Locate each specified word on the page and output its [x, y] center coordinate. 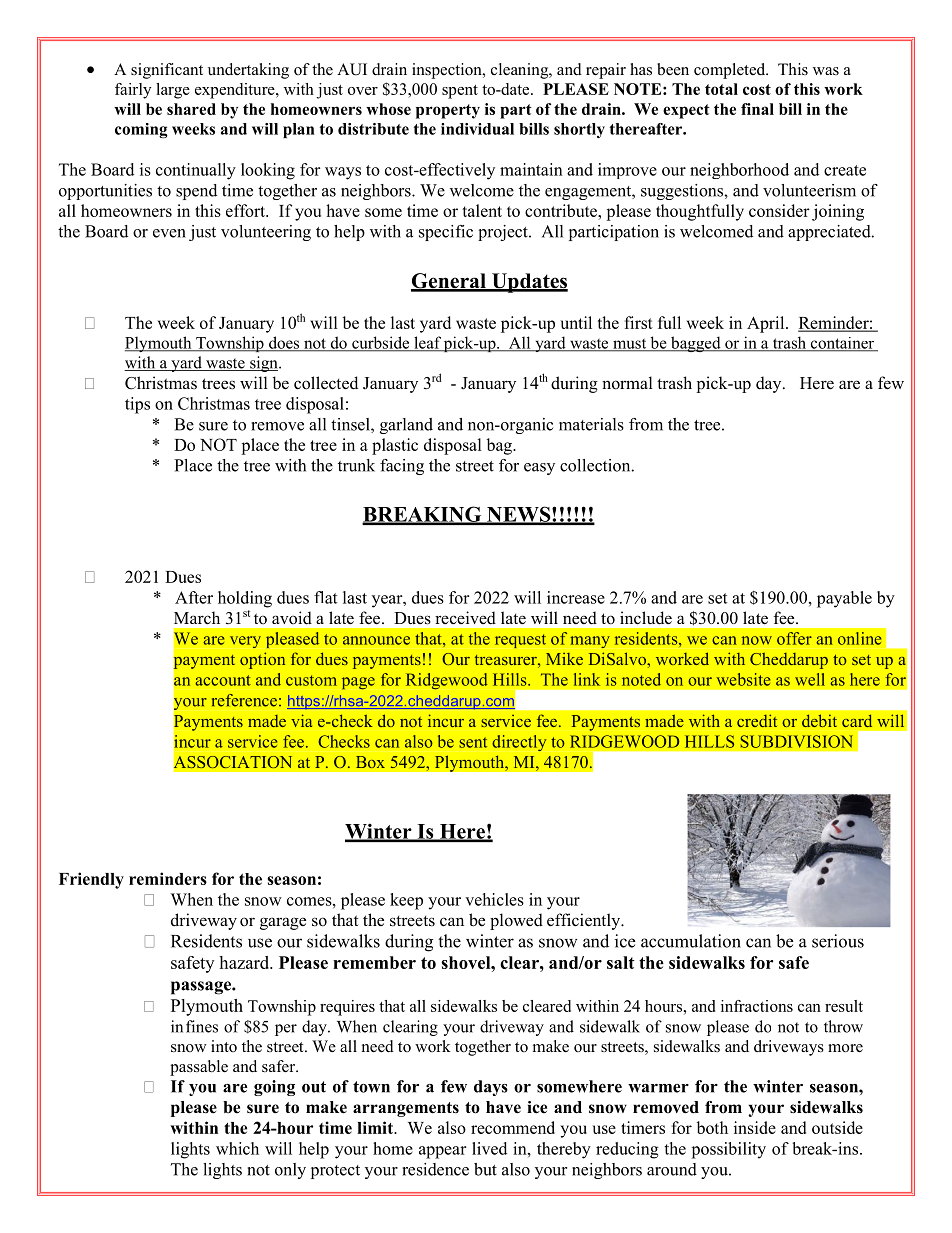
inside [755, 1127]
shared [191, 109]
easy [539, 469]
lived [489, 1148]
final [757, 109]
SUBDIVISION [796, 741]
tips [137, 405]
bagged [696, 344]
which [237, 1148]
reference [244, 700]
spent [460, 92]
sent [473, 742]
